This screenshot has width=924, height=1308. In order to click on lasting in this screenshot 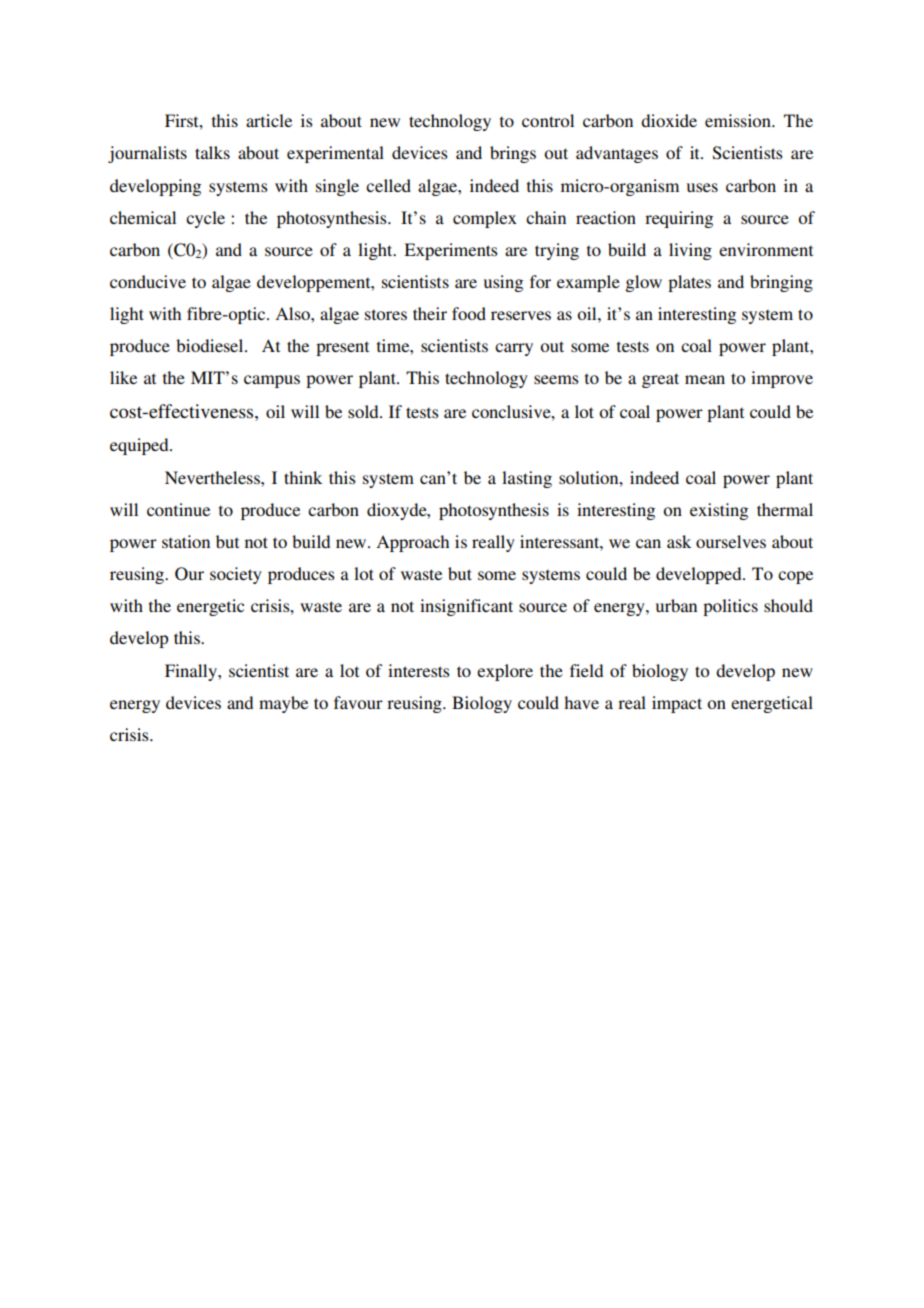, I will do `click(527, 479)`.
